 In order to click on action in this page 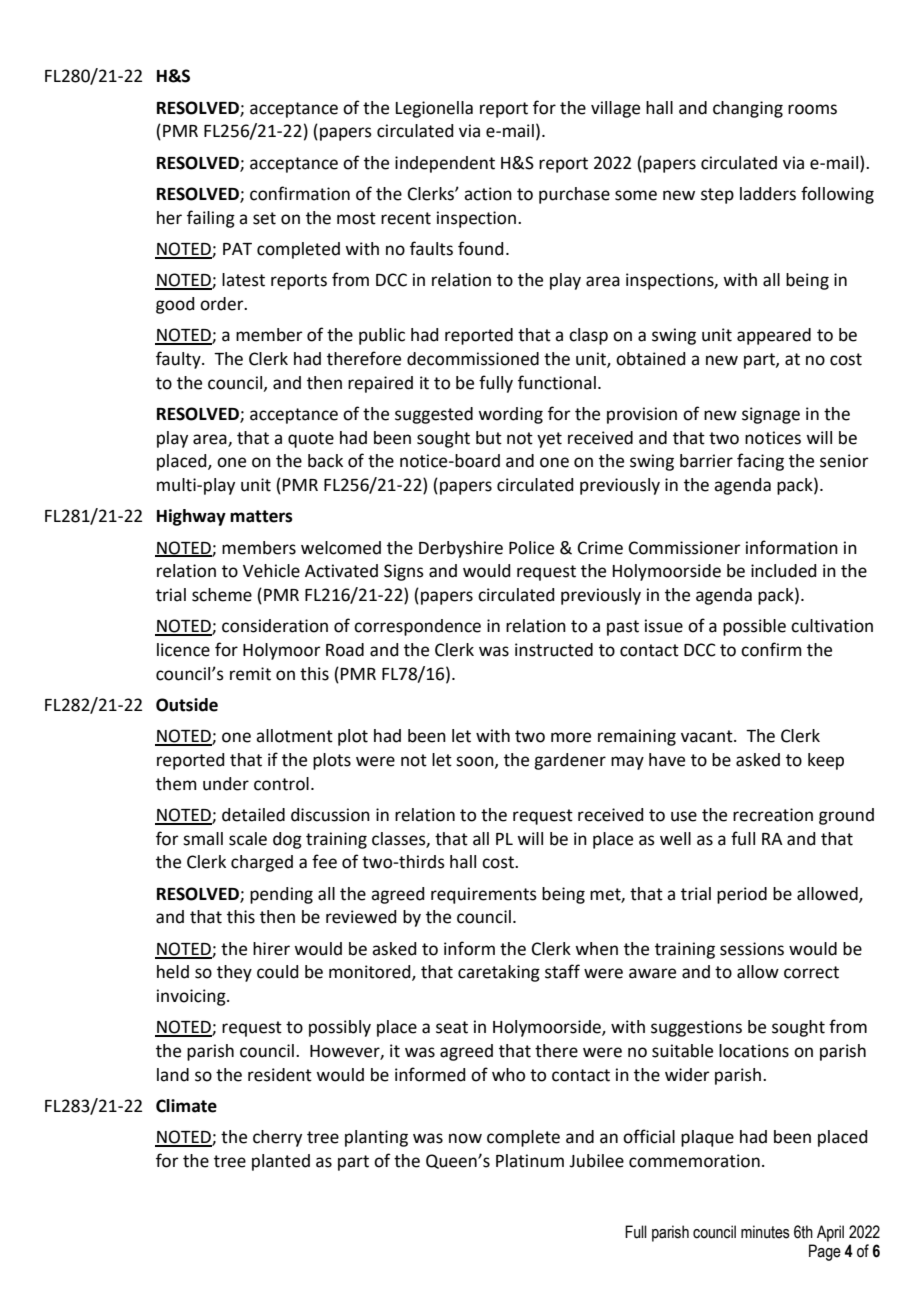, I will do `click(488, 194)`.
